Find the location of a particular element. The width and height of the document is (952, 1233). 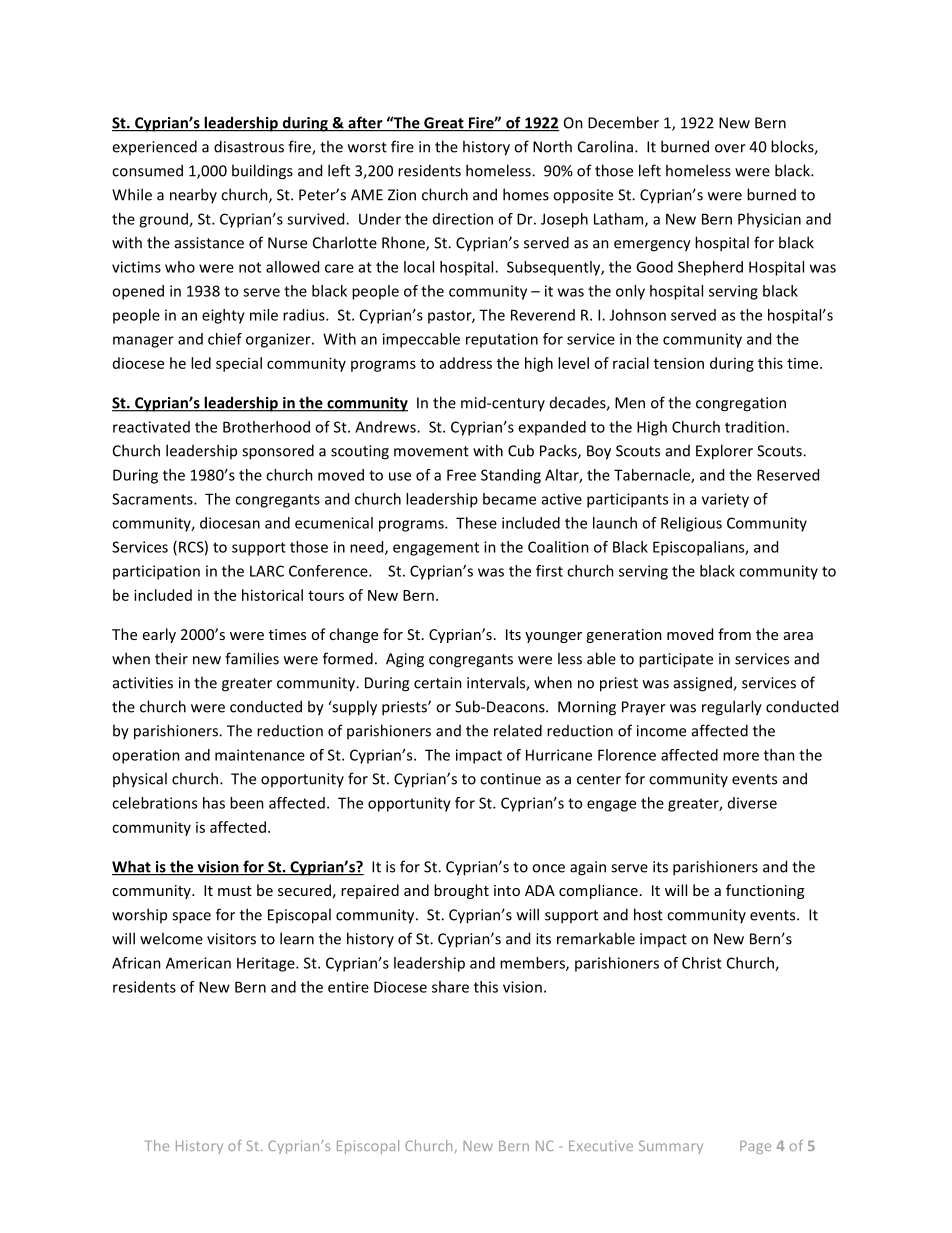

over is located at coordinates (730, 148).
